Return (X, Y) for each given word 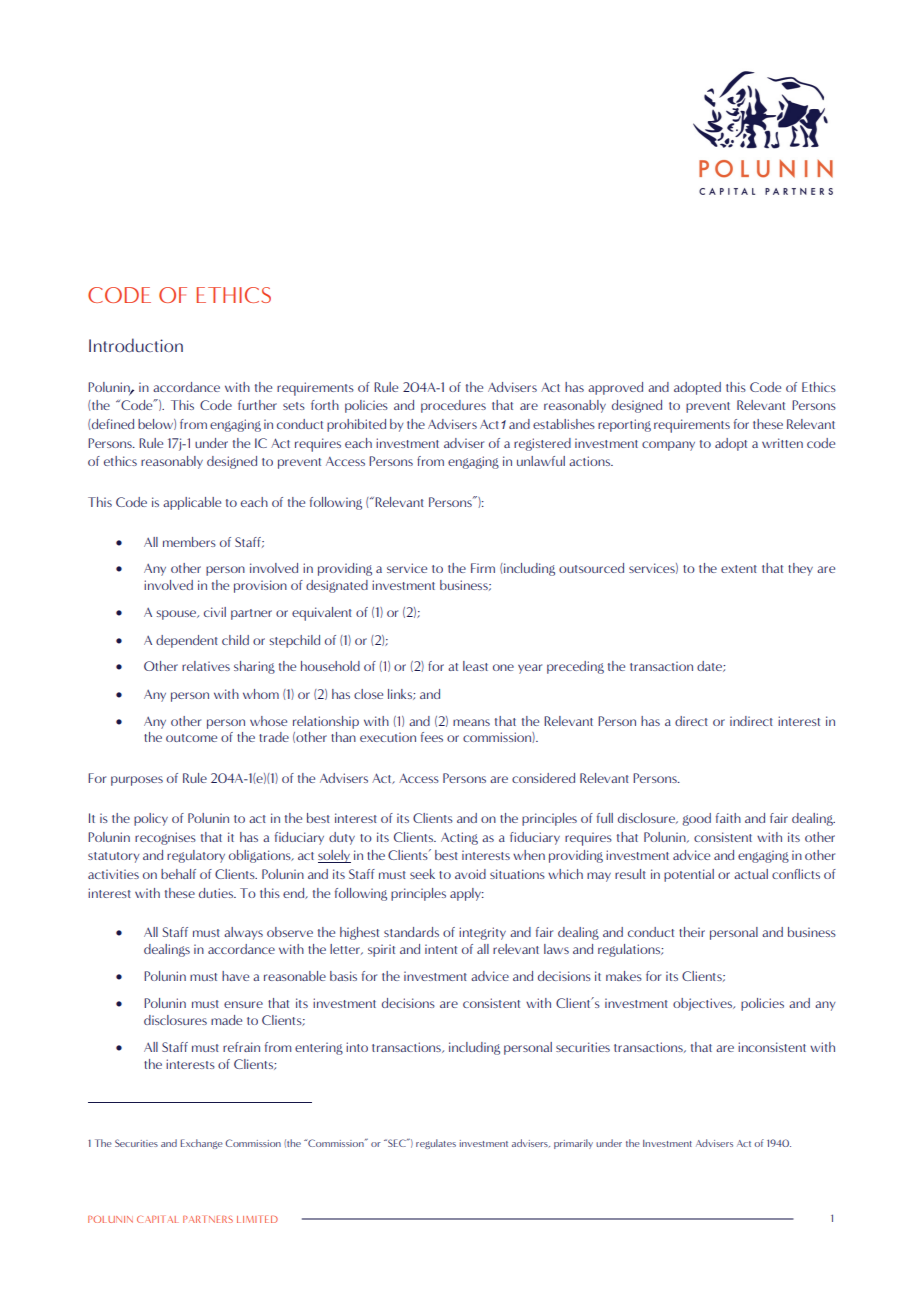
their (692, 932)
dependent (187, 641)
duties (217, 893)
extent (739, 569)
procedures (453, 406)
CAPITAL (157, 1219)
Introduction (136, 345)
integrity (482, 933)
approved (615, 388)
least (475, 666)
